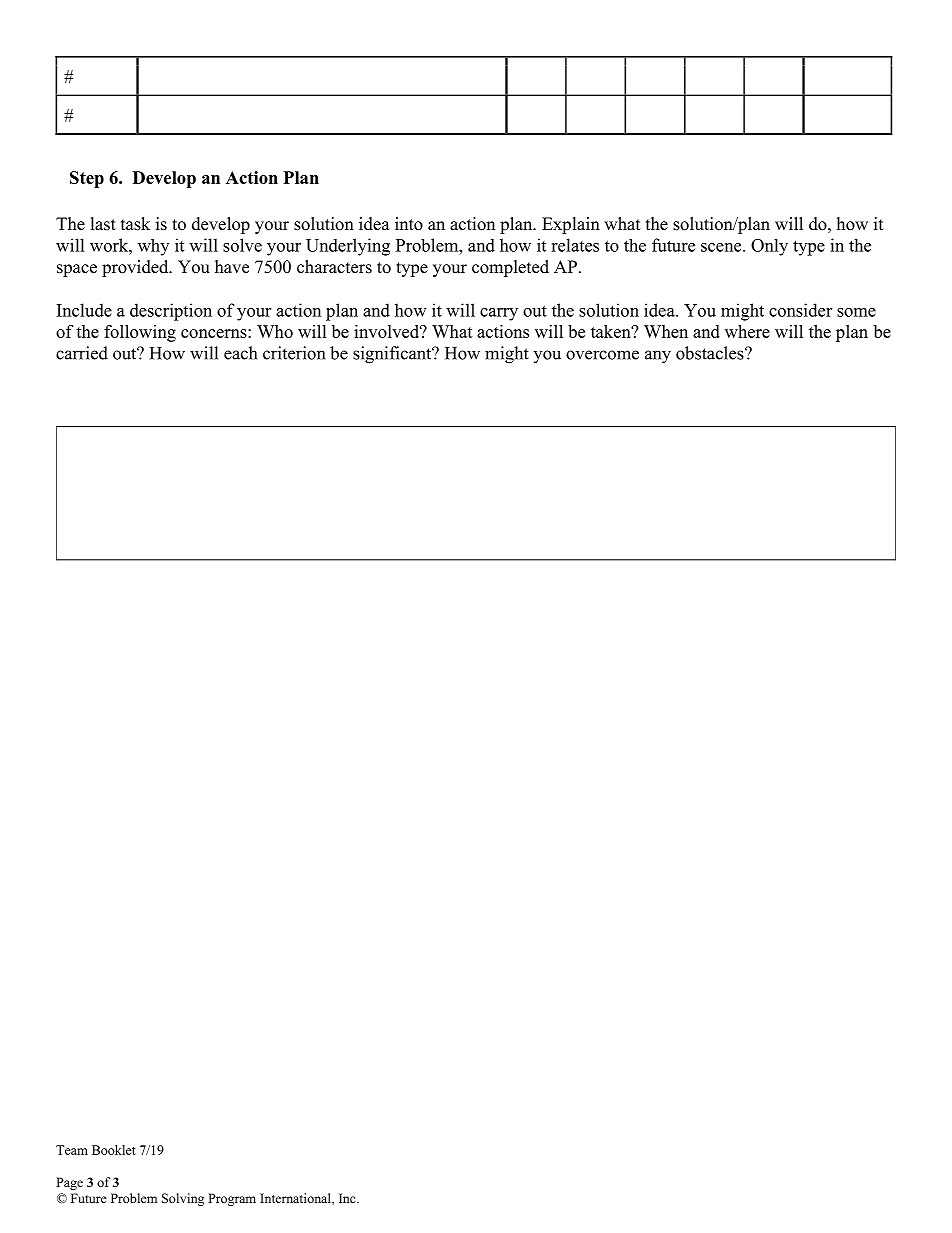  Describe the element at coordinates (769, 247) in the screenshot. I see `Only` at that location.
